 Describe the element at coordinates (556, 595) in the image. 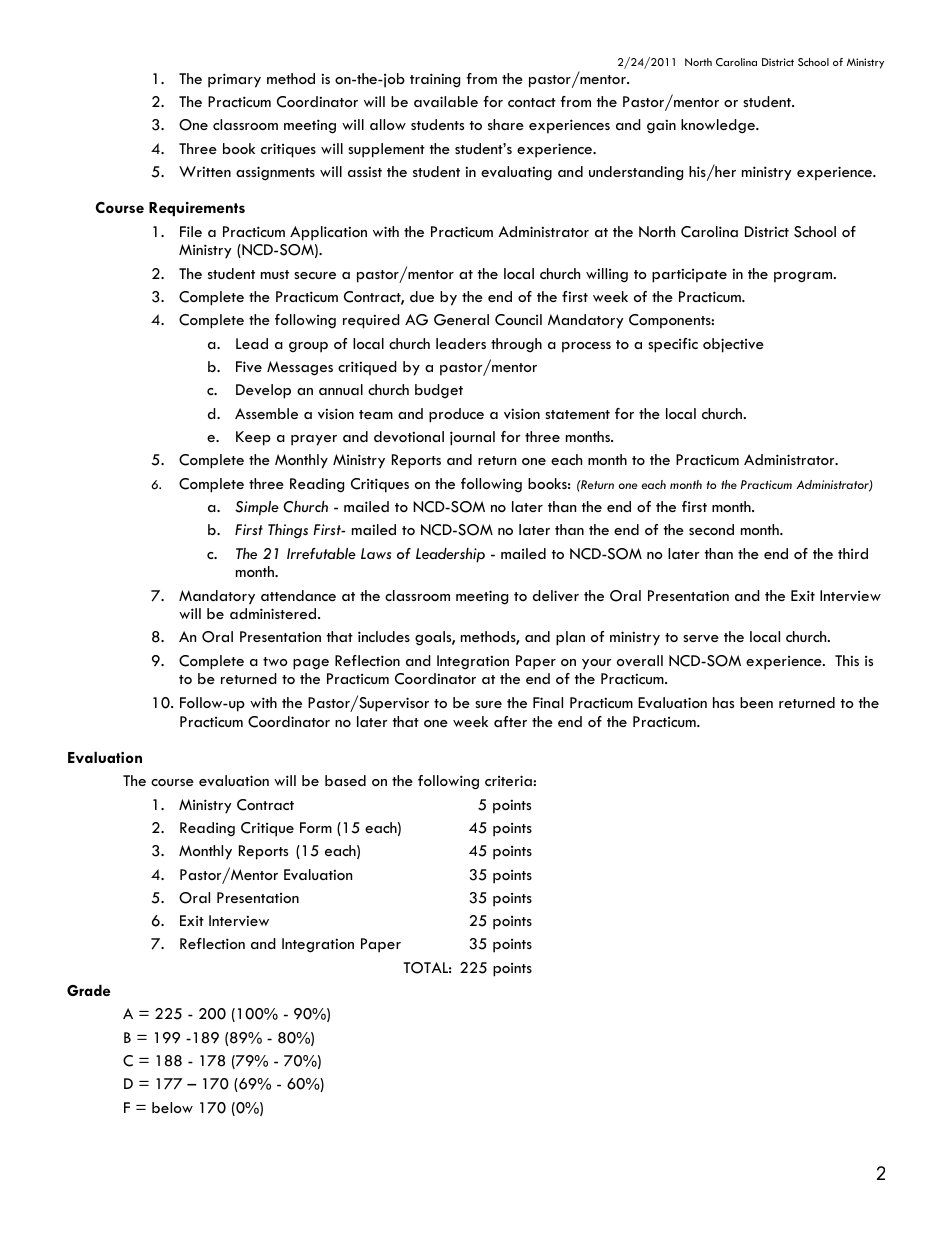

I see `deliver` at that location.
